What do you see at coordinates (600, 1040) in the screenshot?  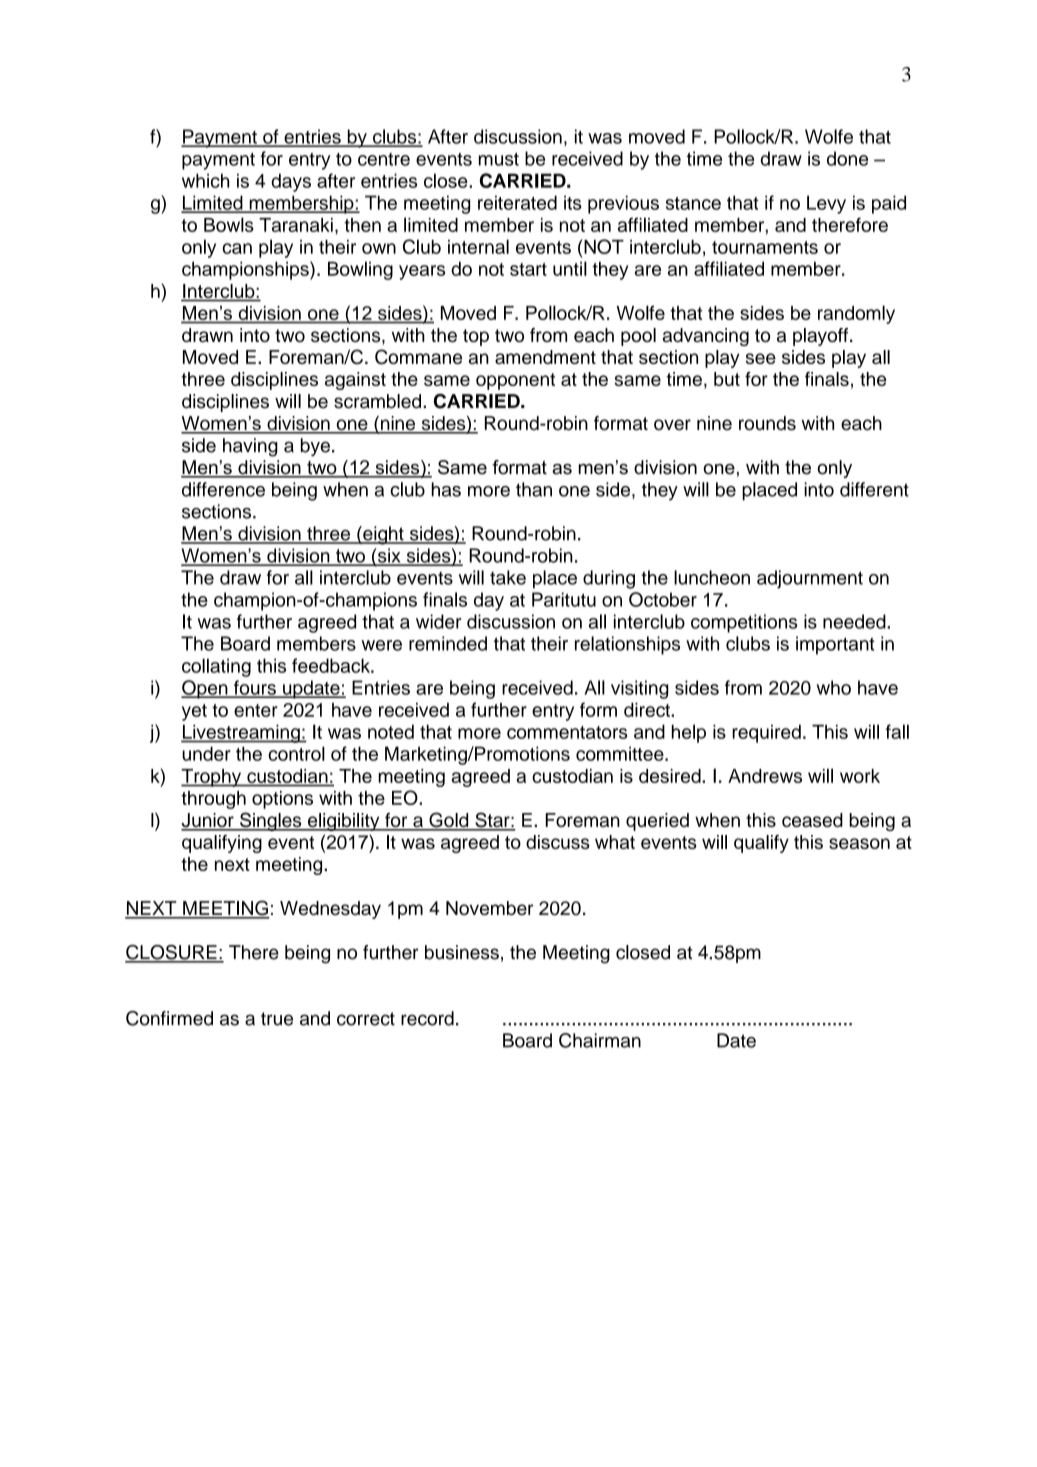 I see `Chairman` at bounding box center [600, 1040].
